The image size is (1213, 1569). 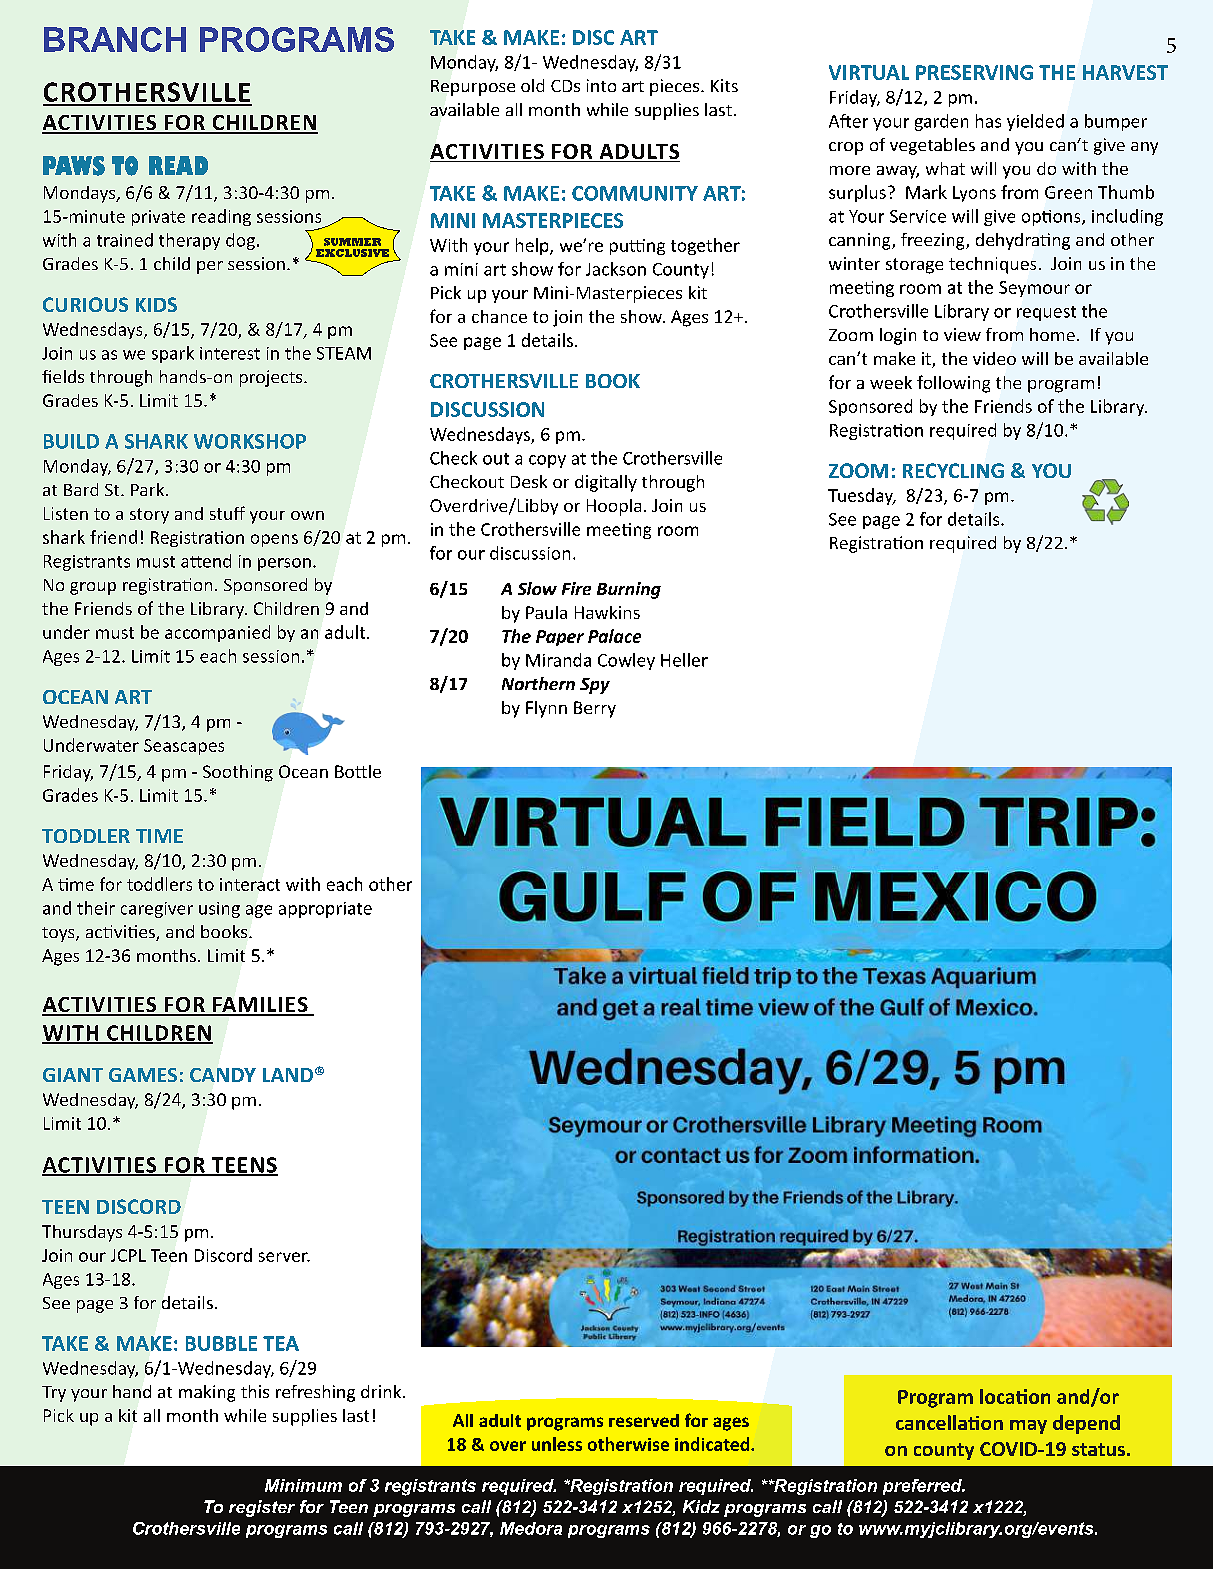 I want to click on BRANCH, so click(x=115, y=39).
